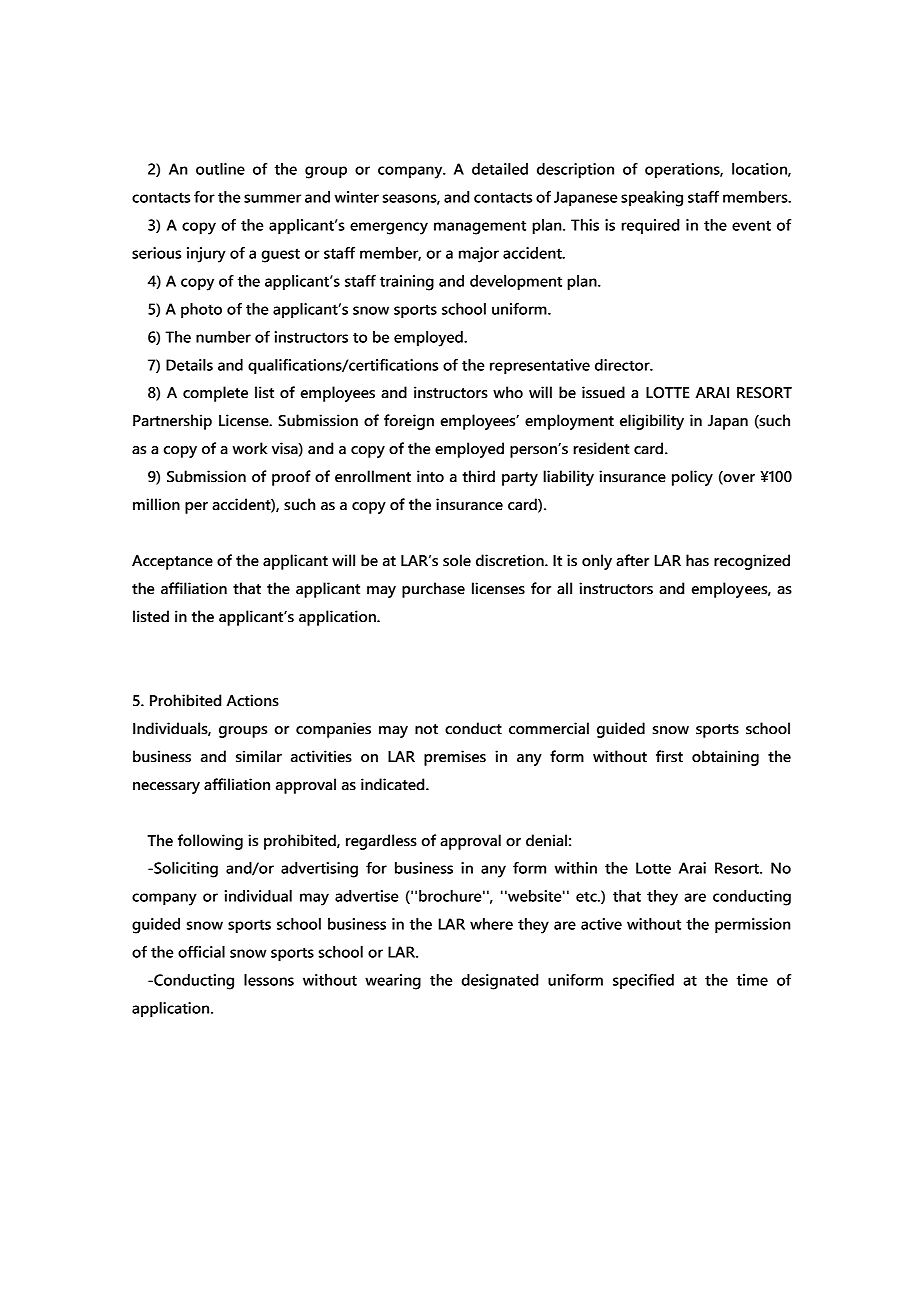  I want to click on sole, so click(457, 560).
